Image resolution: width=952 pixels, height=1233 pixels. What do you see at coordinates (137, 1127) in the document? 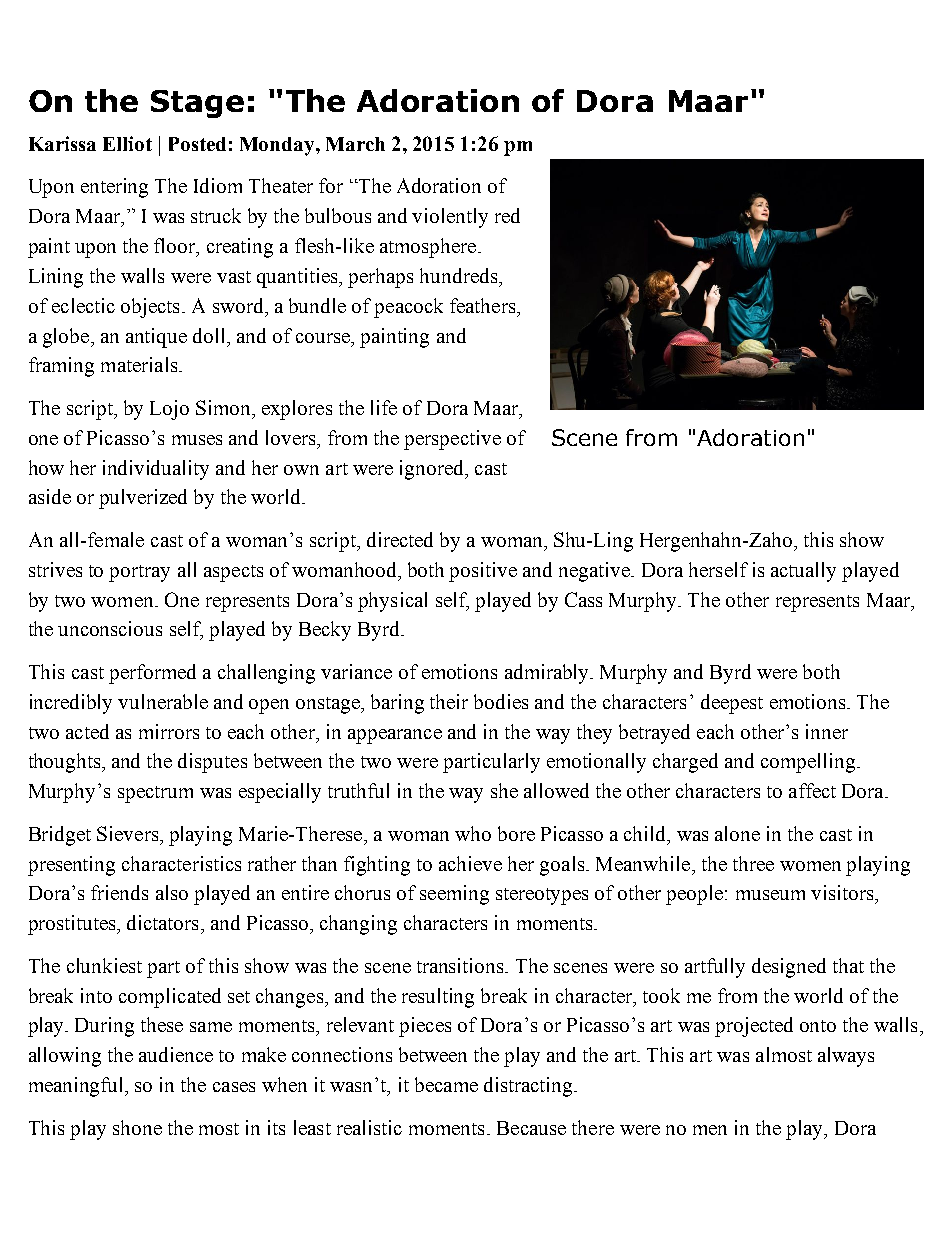
I see `shone` at bounding box center [137, 1127].
